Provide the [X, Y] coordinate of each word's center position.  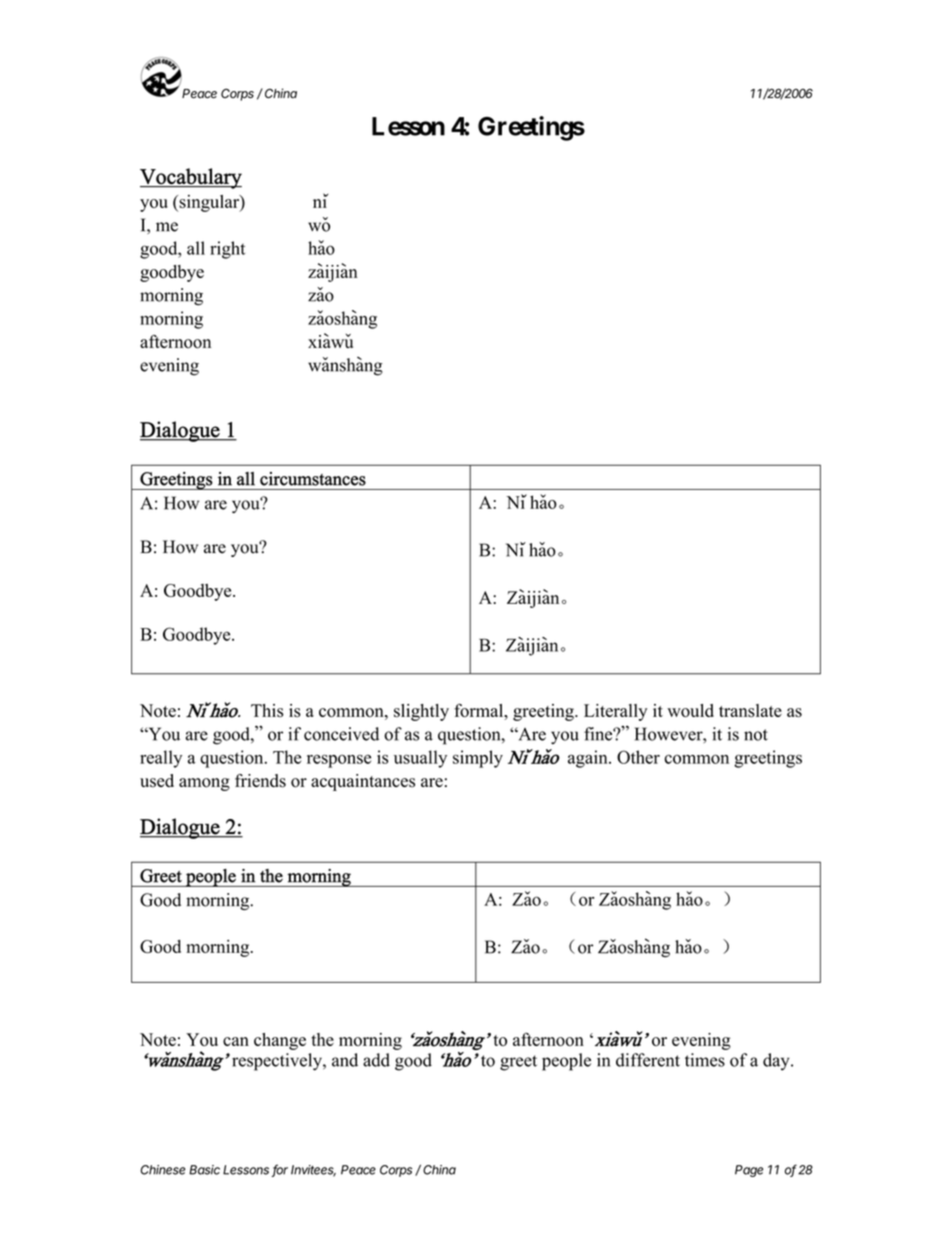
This [267, 710]
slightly [421, 712]
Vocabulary [191, 178]
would [690, 710]
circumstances [313, 479]
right [227, 250]
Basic [204, 1170]
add [376, 1060]
